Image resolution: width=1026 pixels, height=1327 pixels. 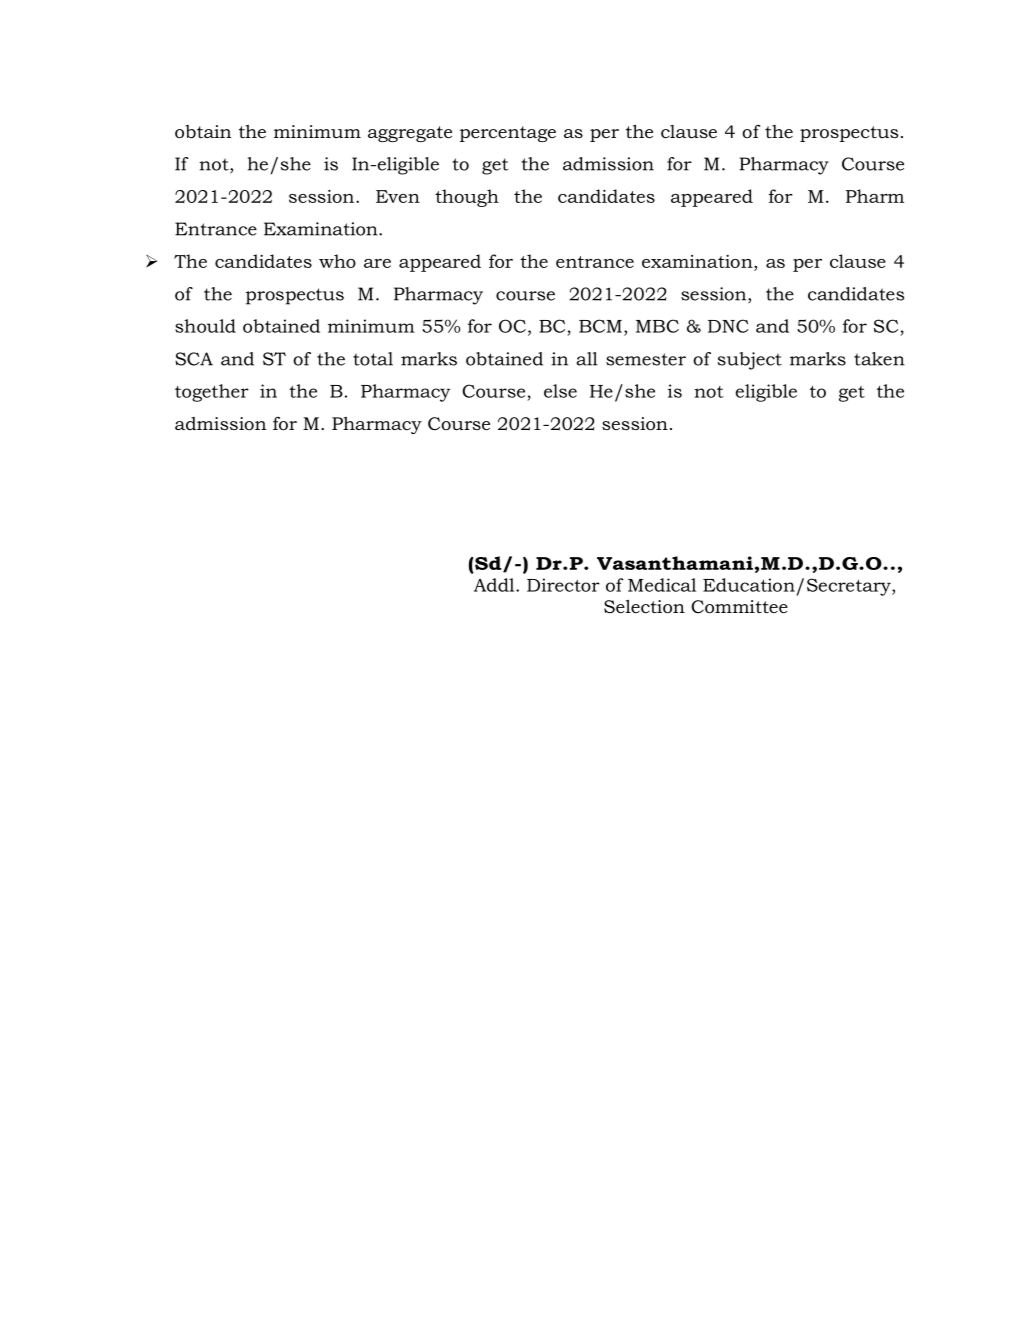 I want to click on BCM, so click(x=600, y=326).
